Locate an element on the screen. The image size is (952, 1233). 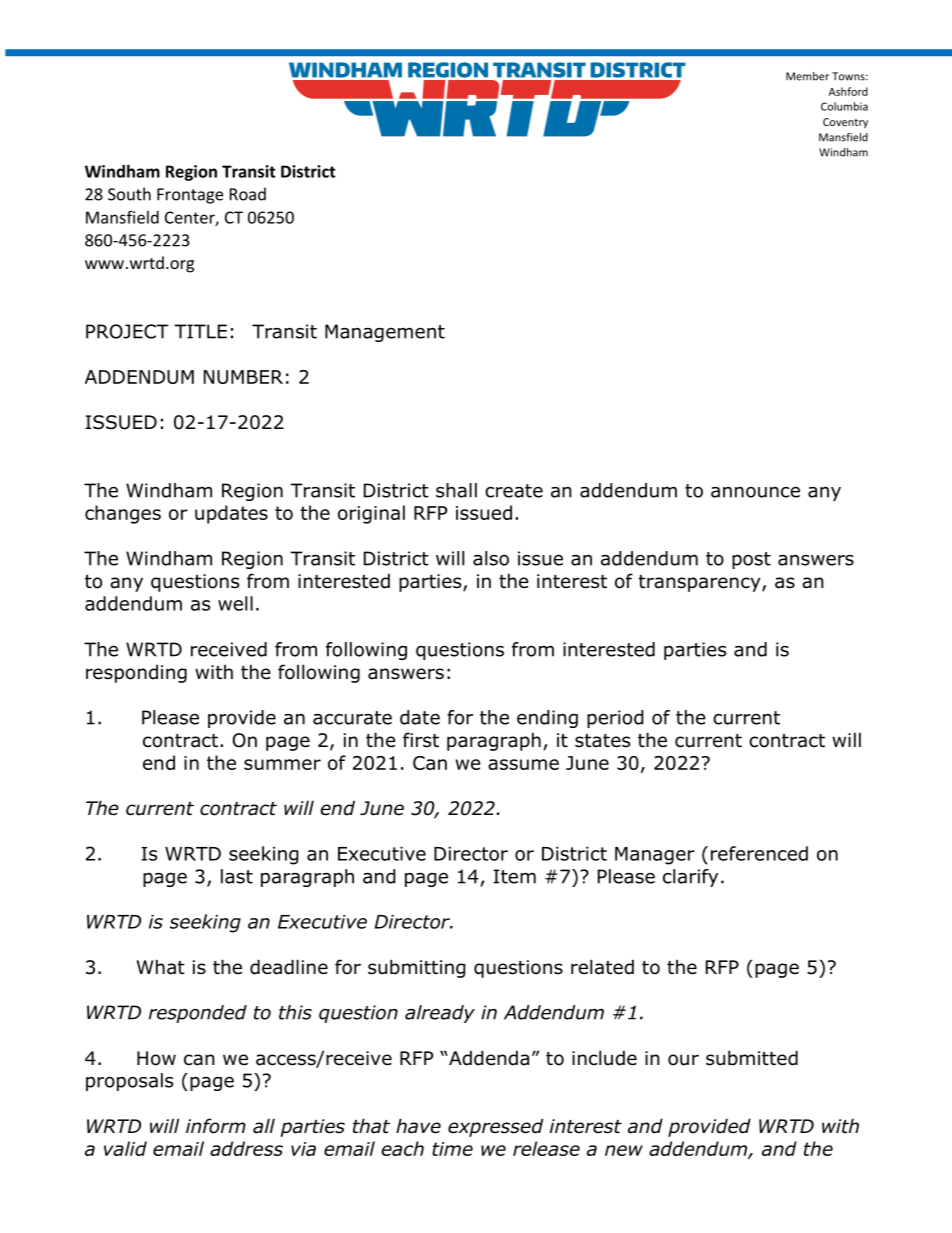
Item is located at coordinates (514, 876).
